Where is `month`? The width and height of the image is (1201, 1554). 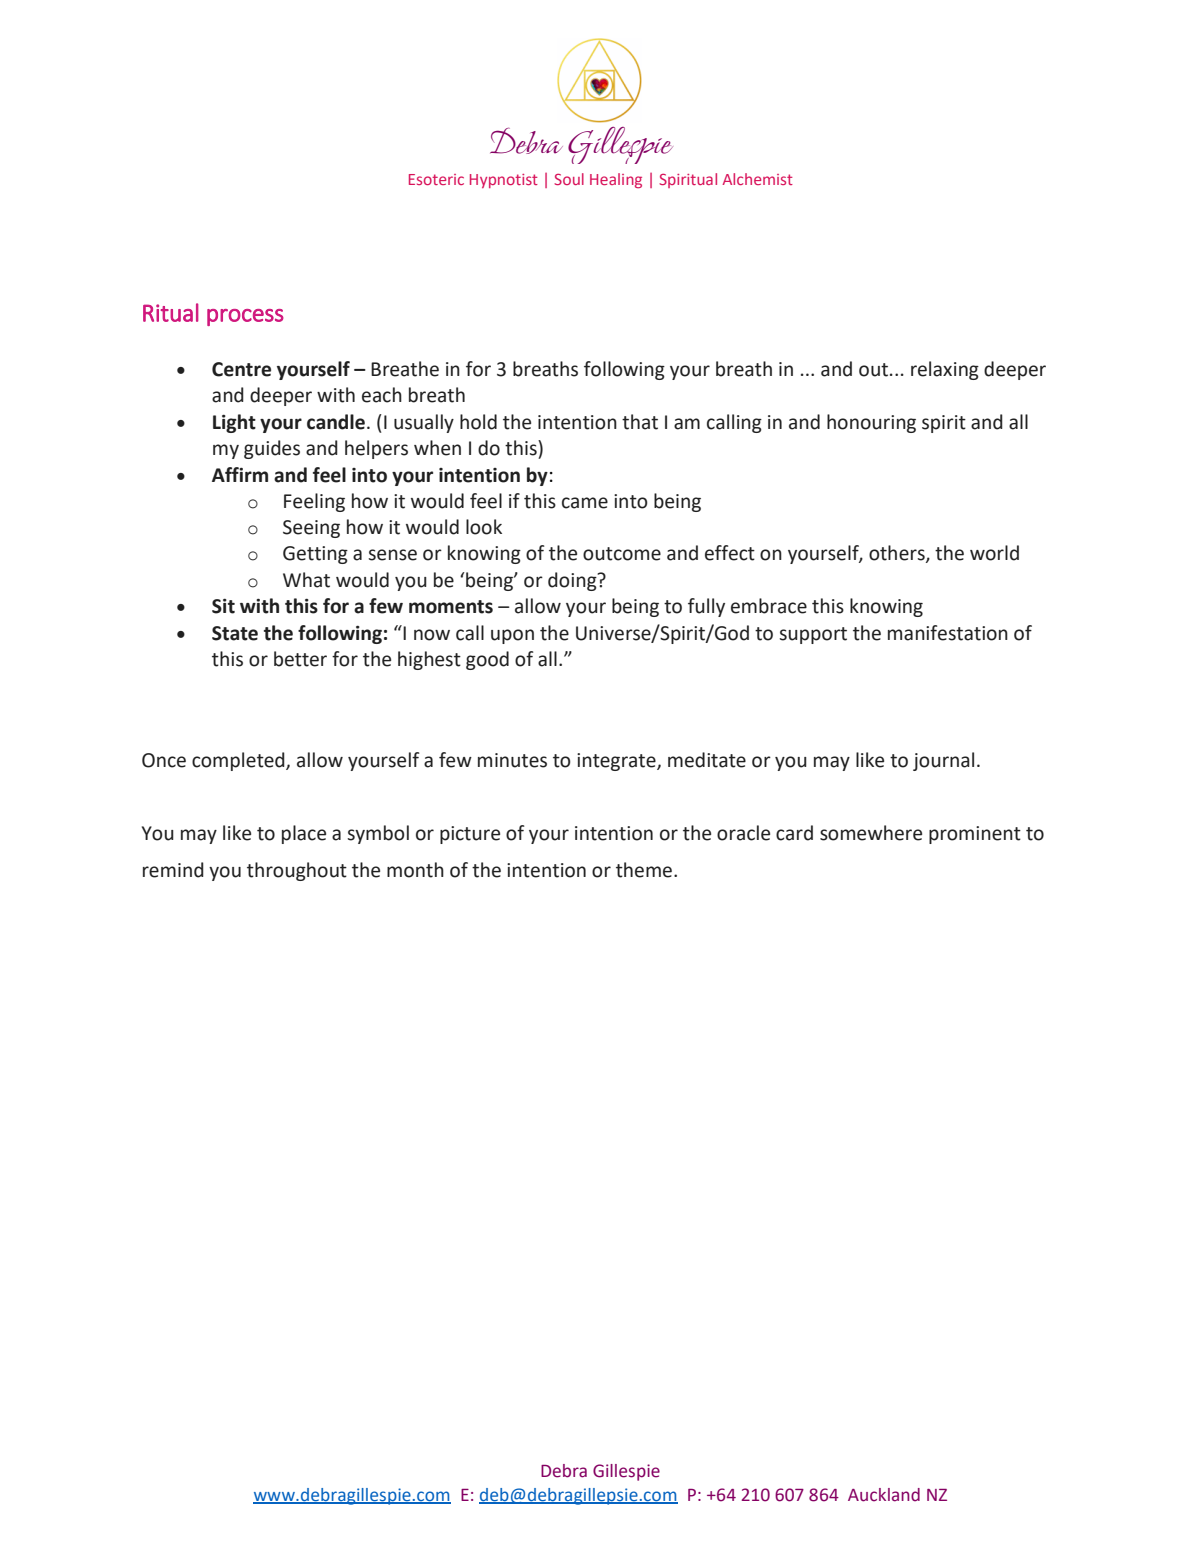 month is located at coordinates (415, 870).
